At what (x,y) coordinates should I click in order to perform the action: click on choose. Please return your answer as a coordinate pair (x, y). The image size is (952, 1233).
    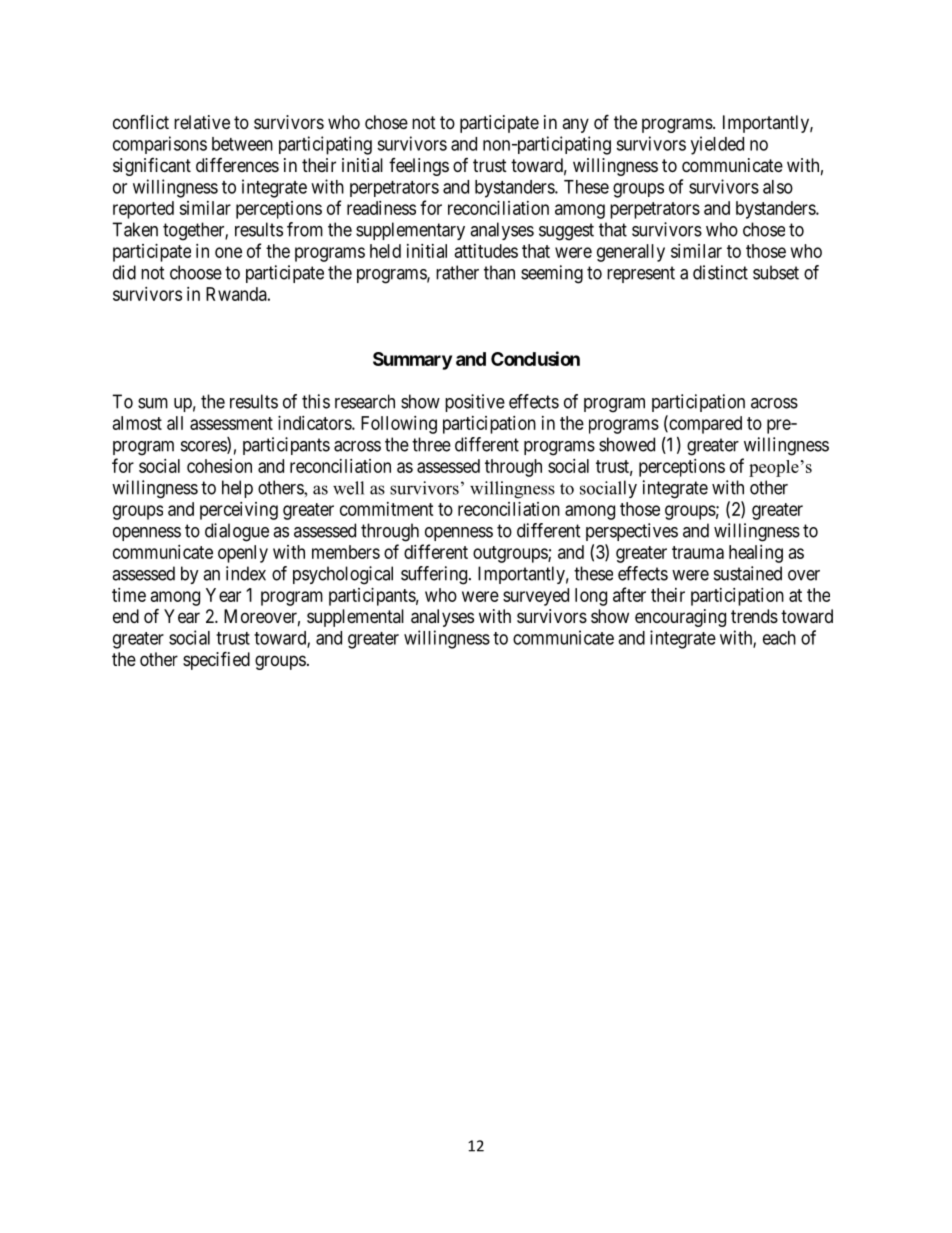
    Looking at the image, I should click on (196, 272).
